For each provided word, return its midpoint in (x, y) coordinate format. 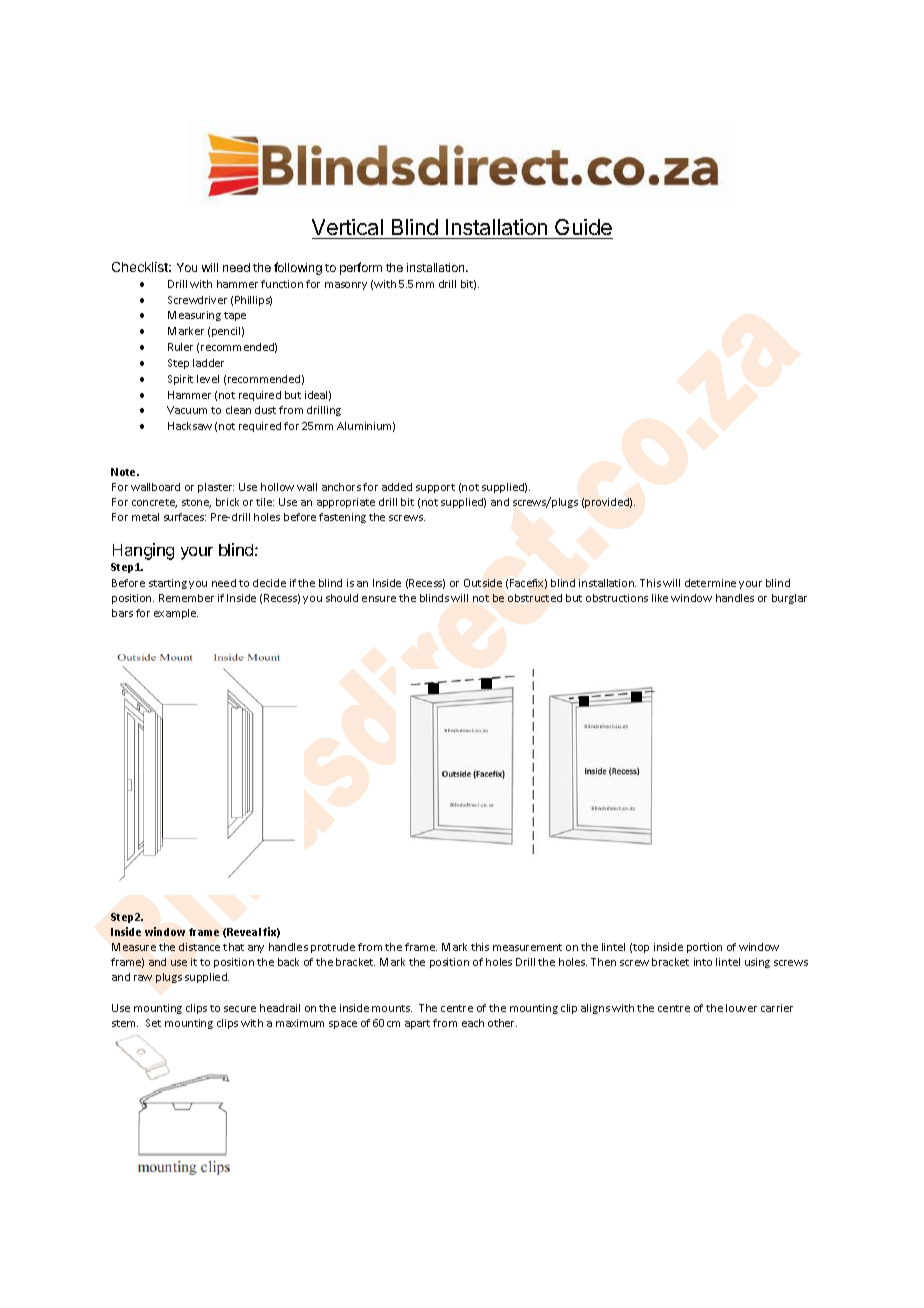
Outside (483, 583)
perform (361, 268)
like (660, 598)
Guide (583, 227)
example (176, 614)
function (282, 284)
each (473, 1023)
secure (240, 1009)
